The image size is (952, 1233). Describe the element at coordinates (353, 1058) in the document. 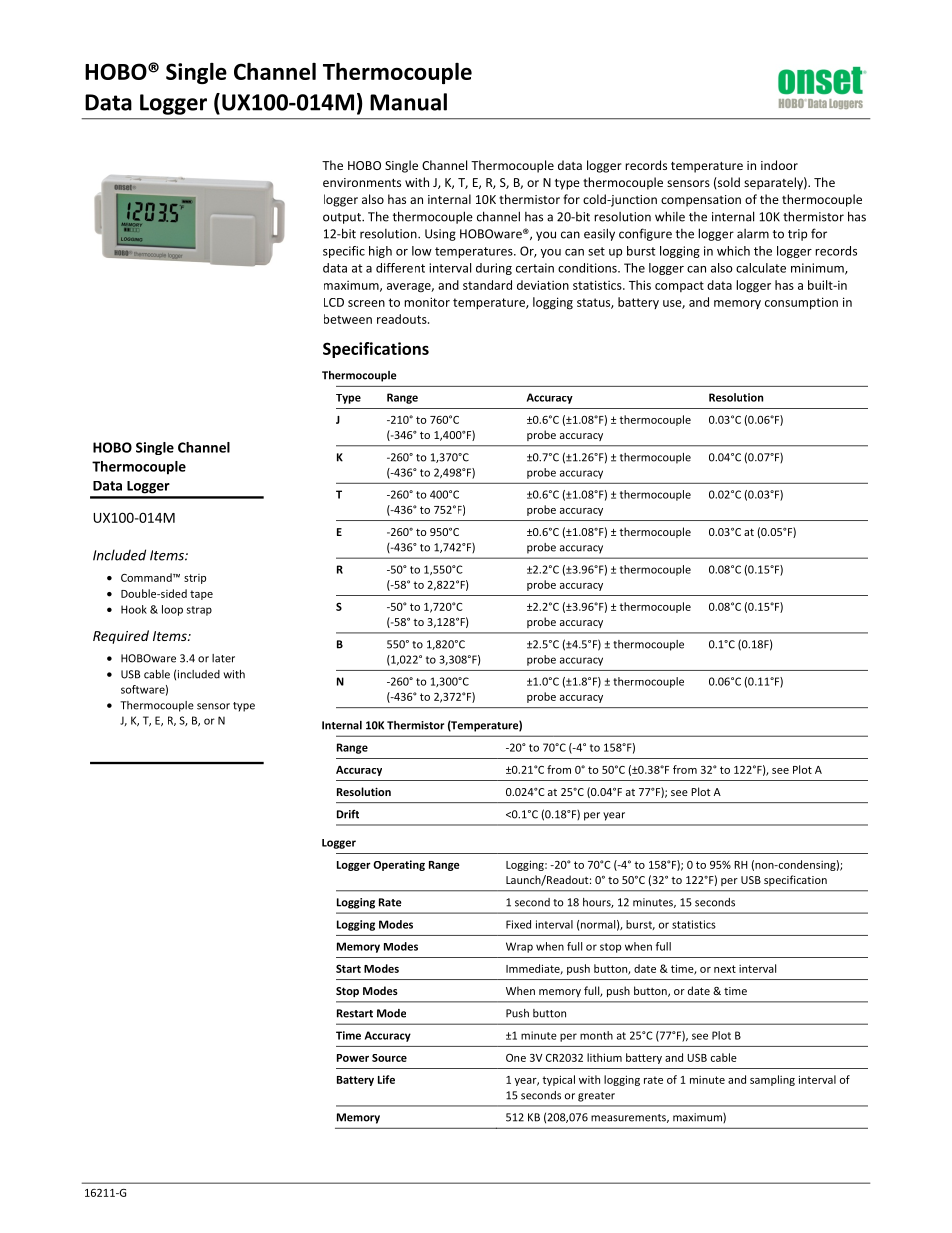

I see `Power` at that location.
